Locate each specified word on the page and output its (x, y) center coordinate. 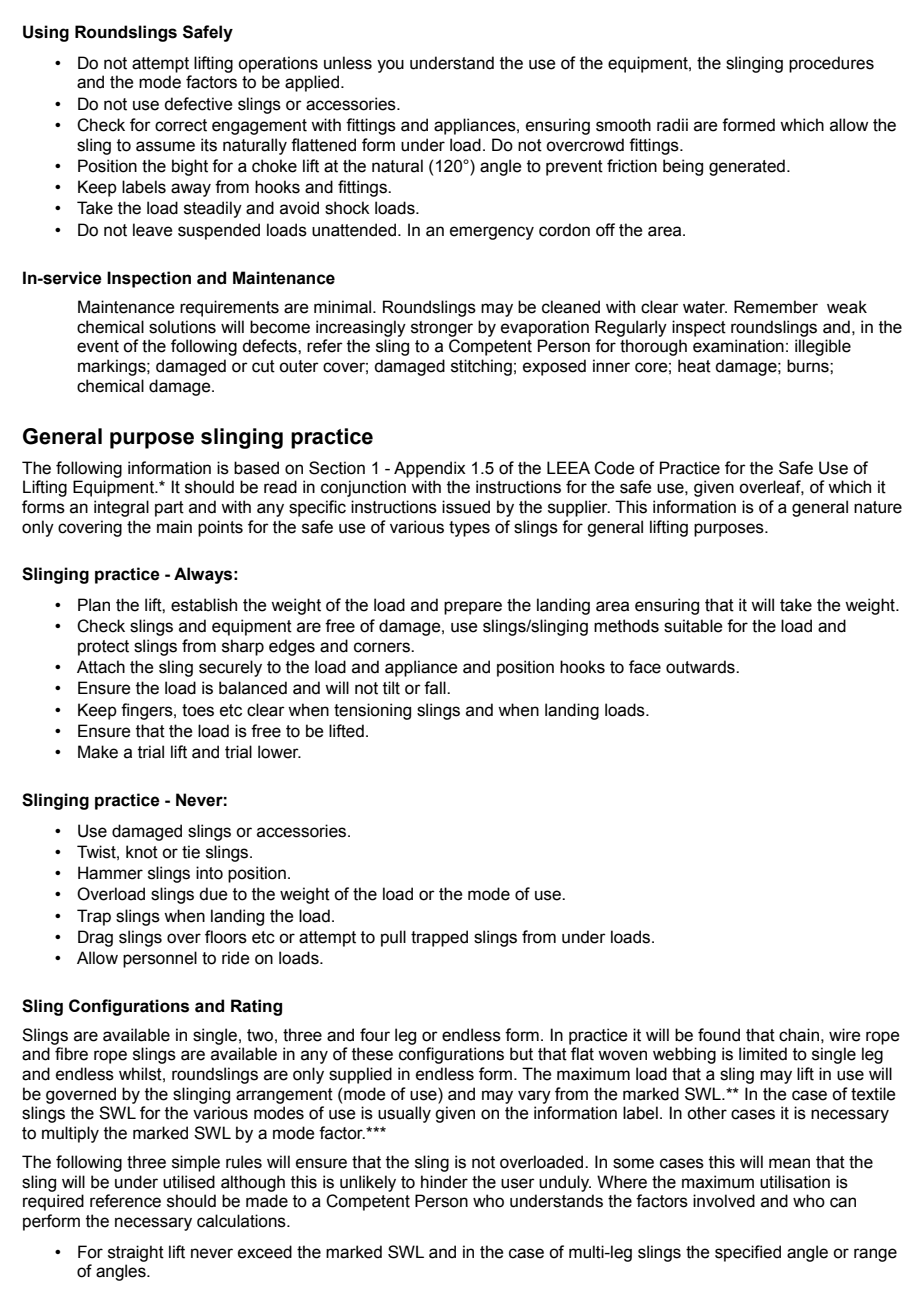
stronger (442, 329)
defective (198, 104)
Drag (95, 938)
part (169, 509)
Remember (776, 307)
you (390, 66)
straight (136, 1253)
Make (98, 752)
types (469, 529)
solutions (182, 327)
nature (878, 507)
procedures (831, 64)
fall (436, 688)
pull (393, 938)
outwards (701, 667)
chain (799, 1035)
